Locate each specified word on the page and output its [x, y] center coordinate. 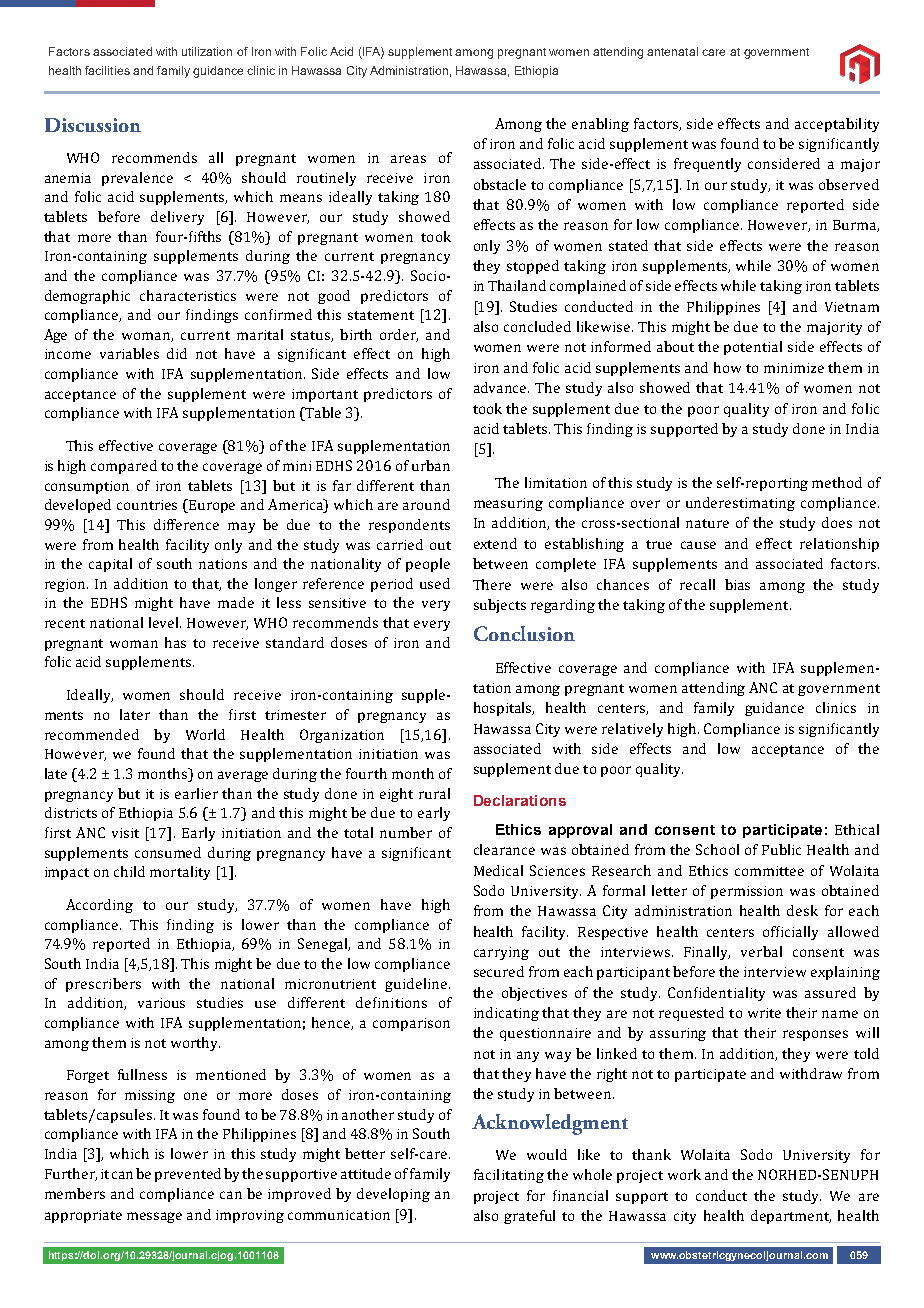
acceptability [837, 125]
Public [781, 849]
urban [431, 465]
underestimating [740, 504]
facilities [107, 70]
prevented [188, 1175]
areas [408, 159]
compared [124, 467]
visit [125, 833]
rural [434, 793]
